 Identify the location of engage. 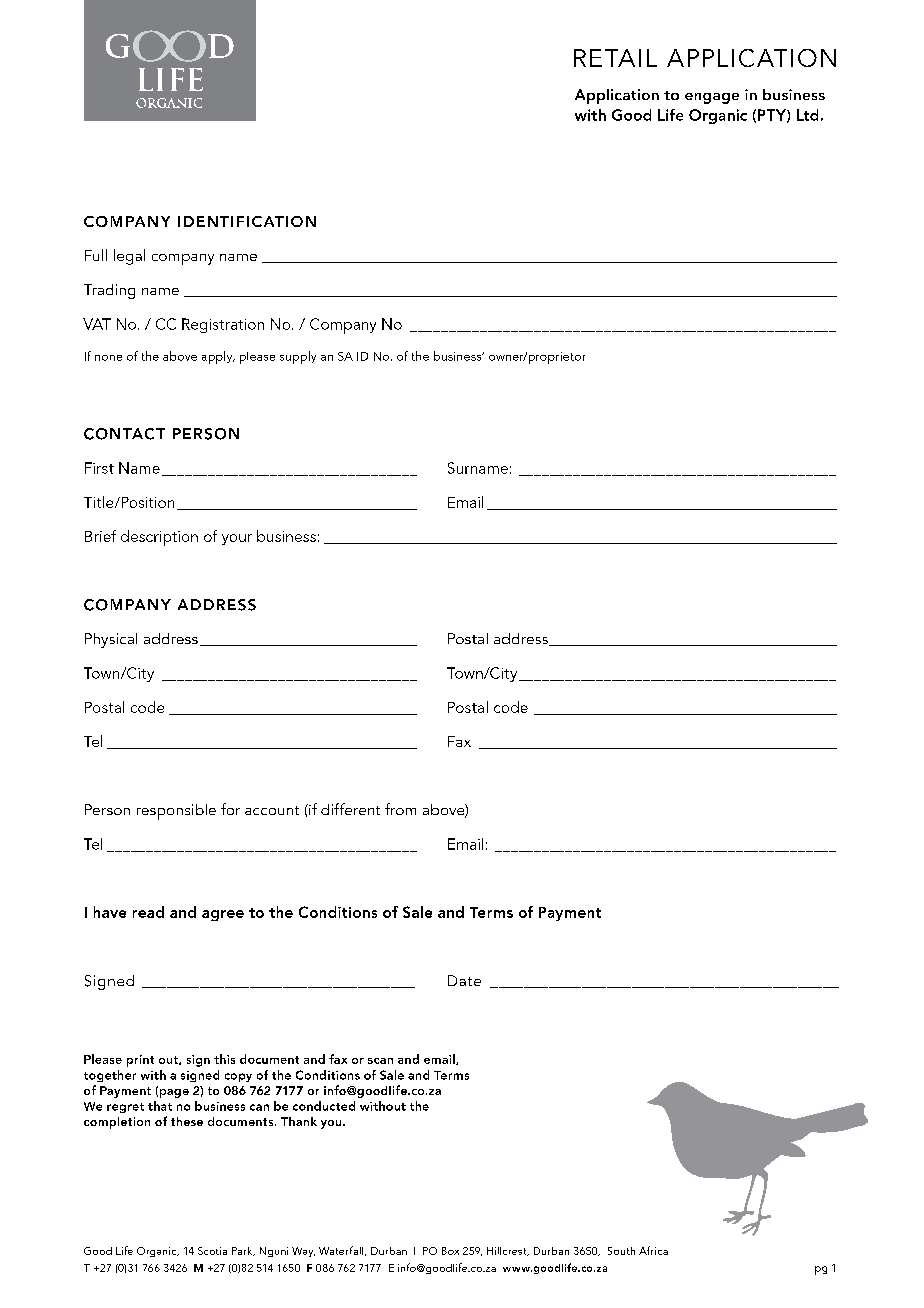
(712, 98).
